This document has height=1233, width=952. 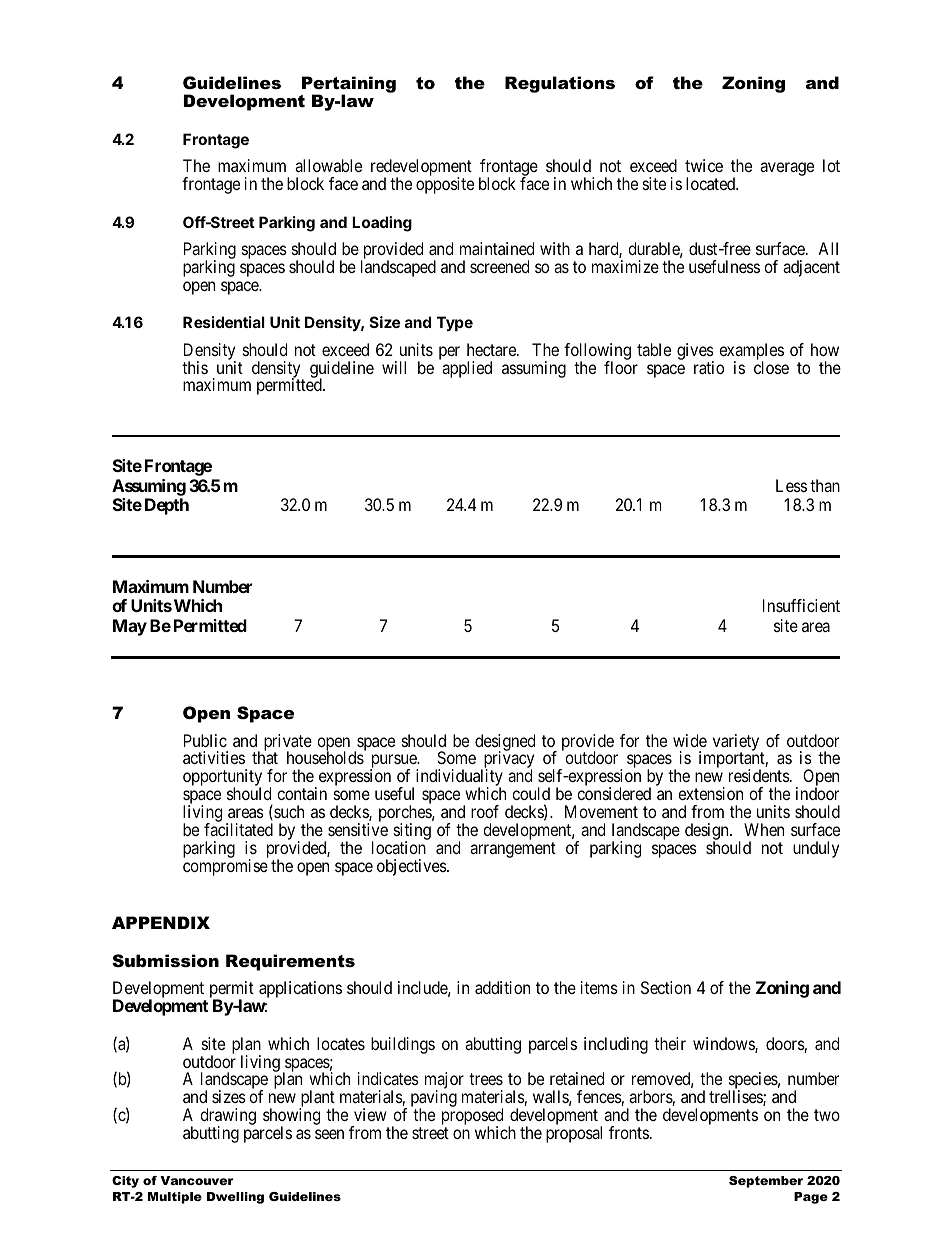 What do you see at coordinates (467, 369) in the document?
I see `applied` at bounding box center [467, 369].
